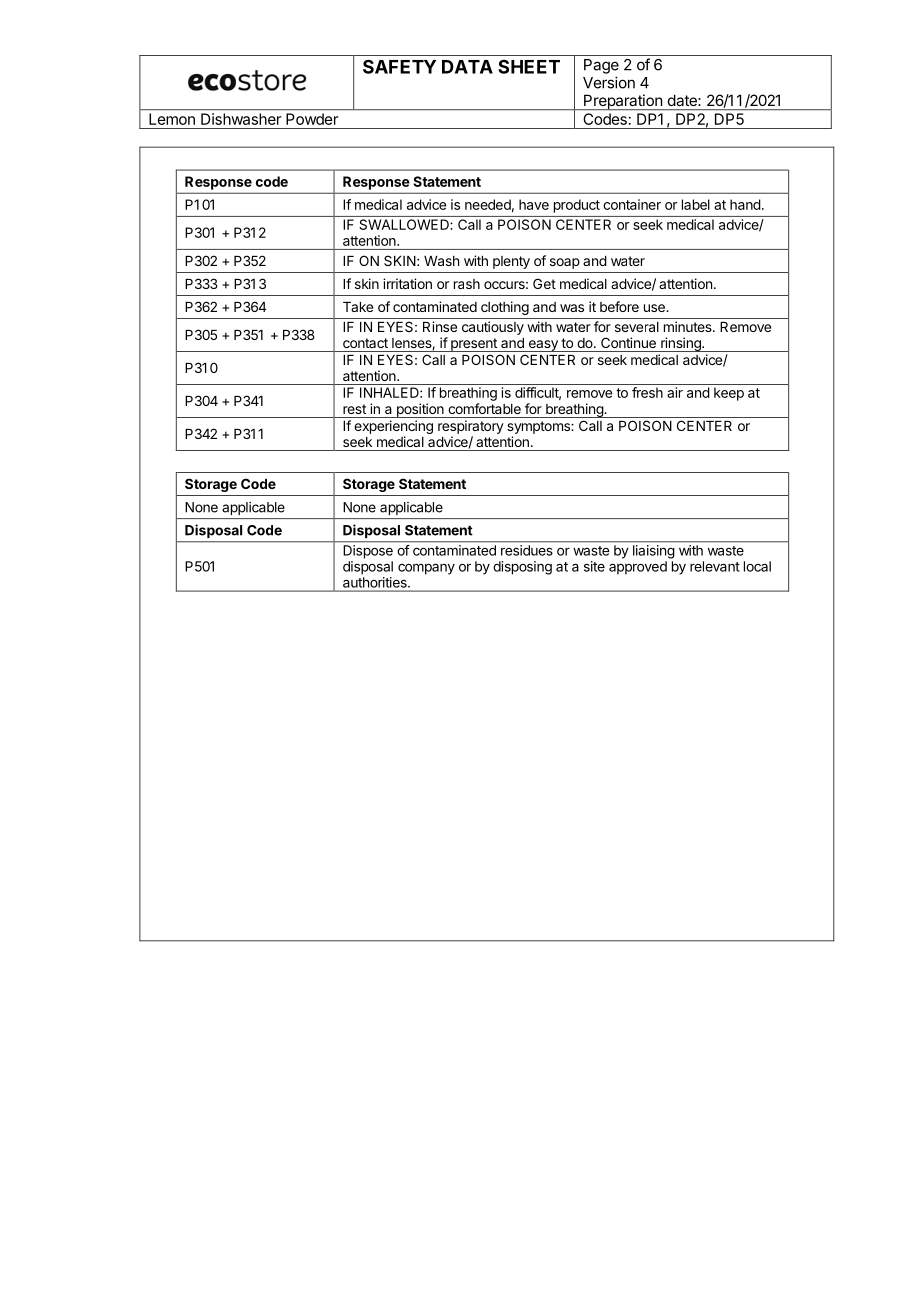 Image resolution: width=924 pixels, height=1308 pixels. What do you see at coordinates (399, 66) in the image?
I see `SAFETY` at bounding box center [399, 66].
